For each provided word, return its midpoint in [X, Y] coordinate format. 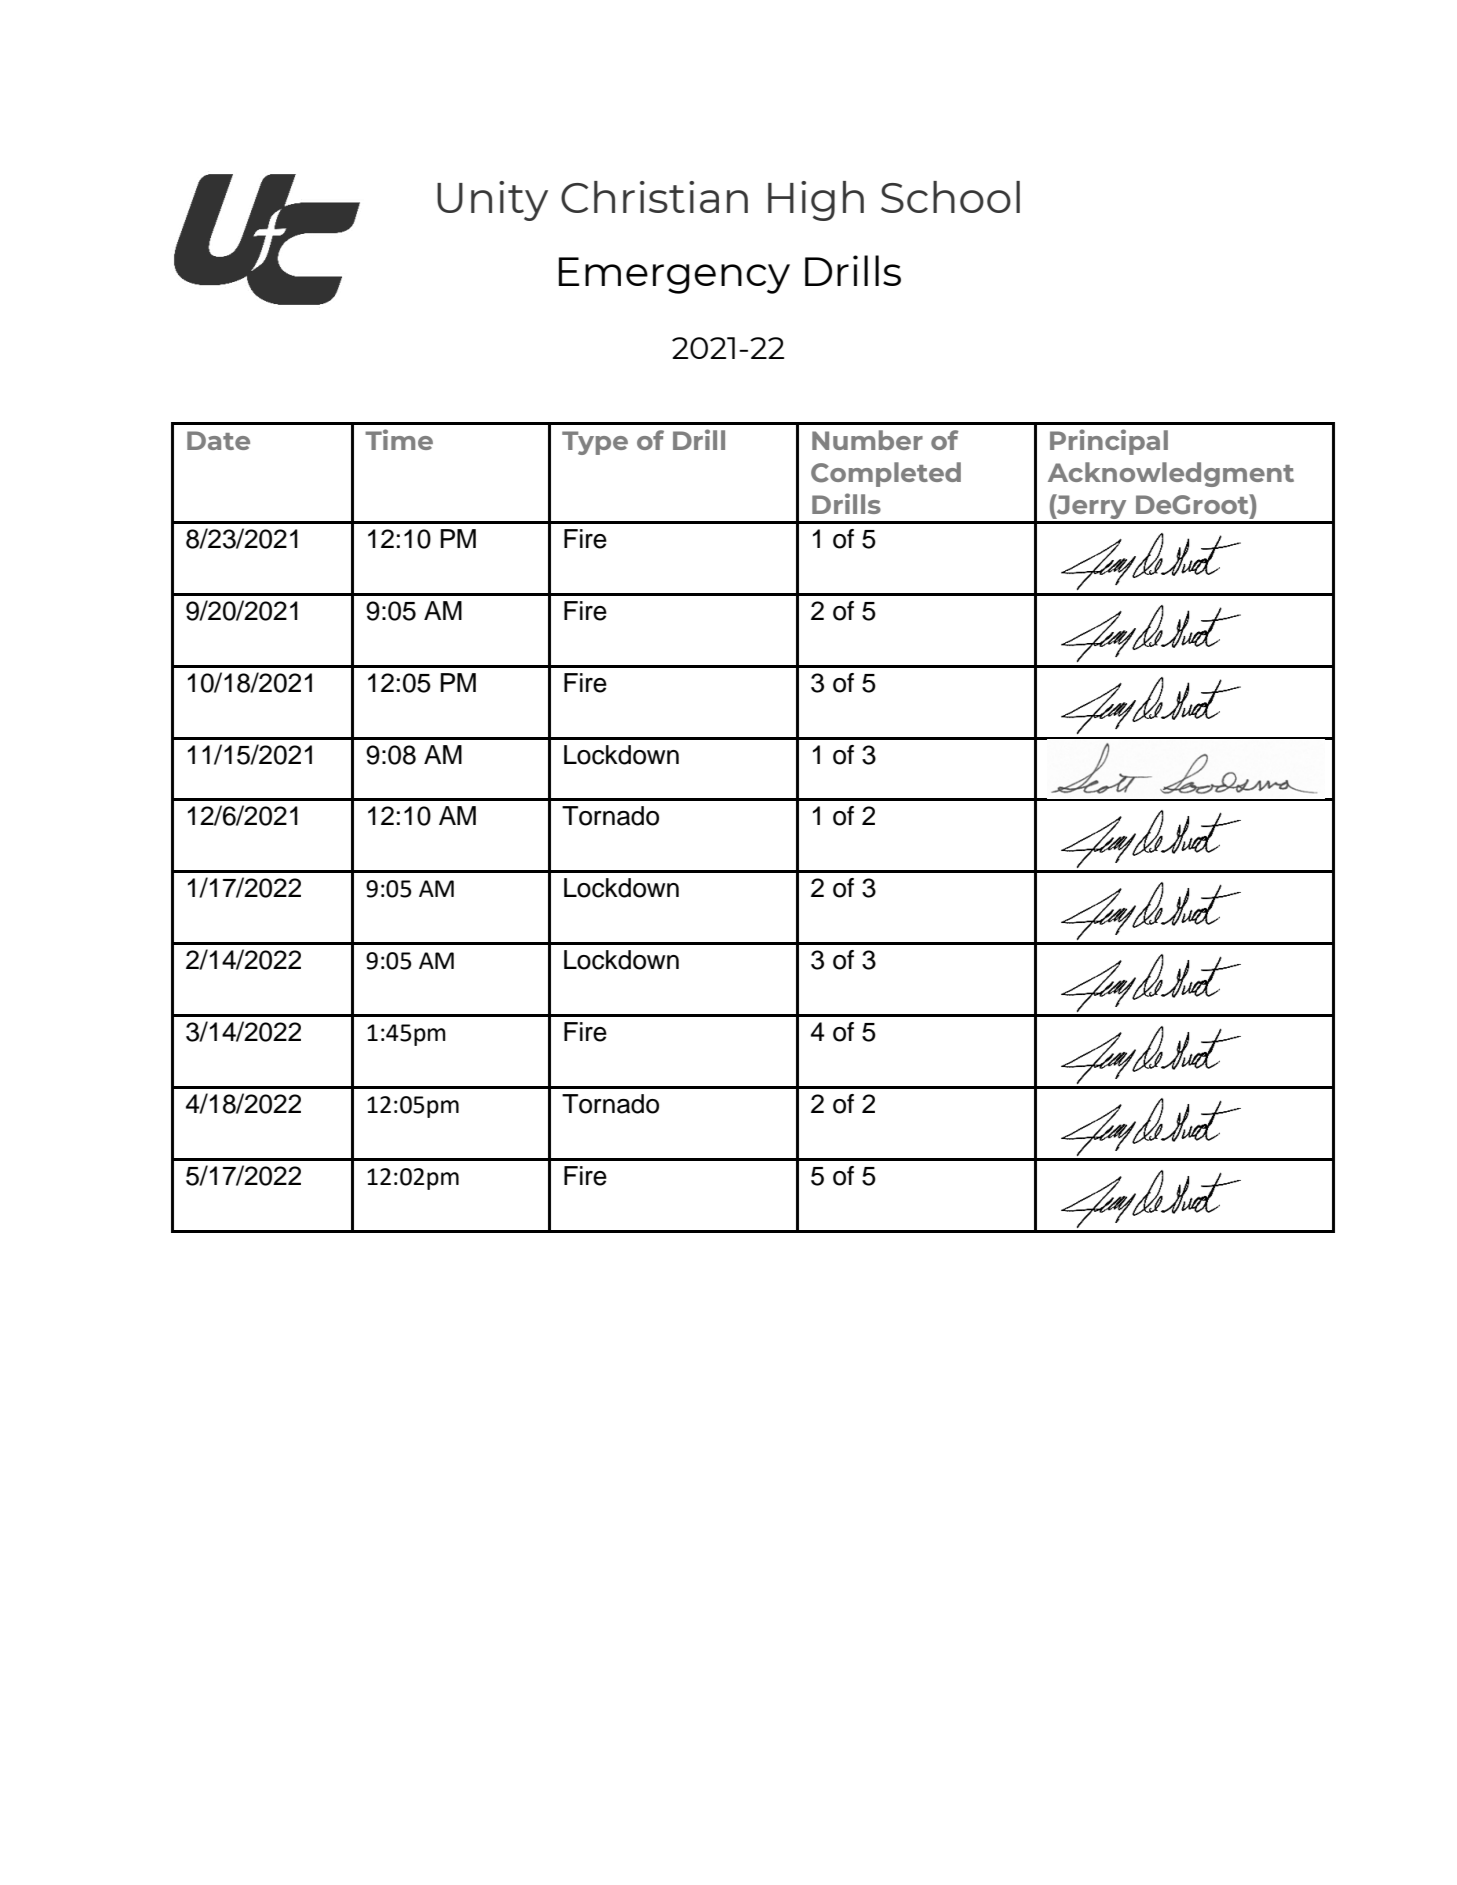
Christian [654, 197]
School [950, 197]
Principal [1109, 442]
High [816, 201]
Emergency [674, 275]
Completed [886, 474]
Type [595, 443]
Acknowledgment [1171, 474]
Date [218, 440]
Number [867, 440]
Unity [492, 201]
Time [399, 439]
